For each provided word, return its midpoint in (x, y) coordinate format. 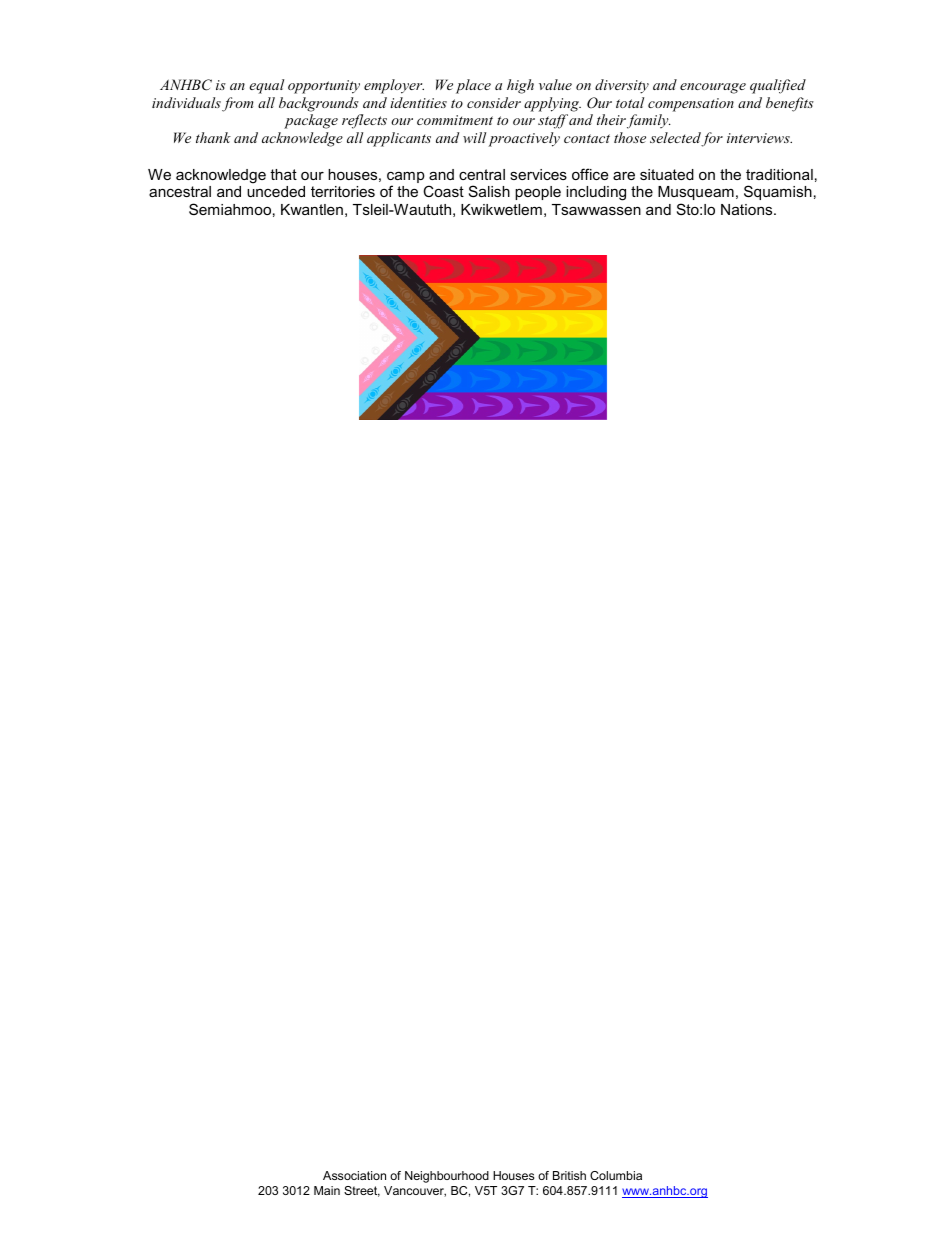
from (238, 104)
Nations (748, 209)
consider (494, 102)
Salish (489, 191)
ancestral (180, 191)
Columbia (616, 1175)
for (712, 139)
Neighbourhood (447, 1177)
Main (327, 1190)
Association (354, 1175)
